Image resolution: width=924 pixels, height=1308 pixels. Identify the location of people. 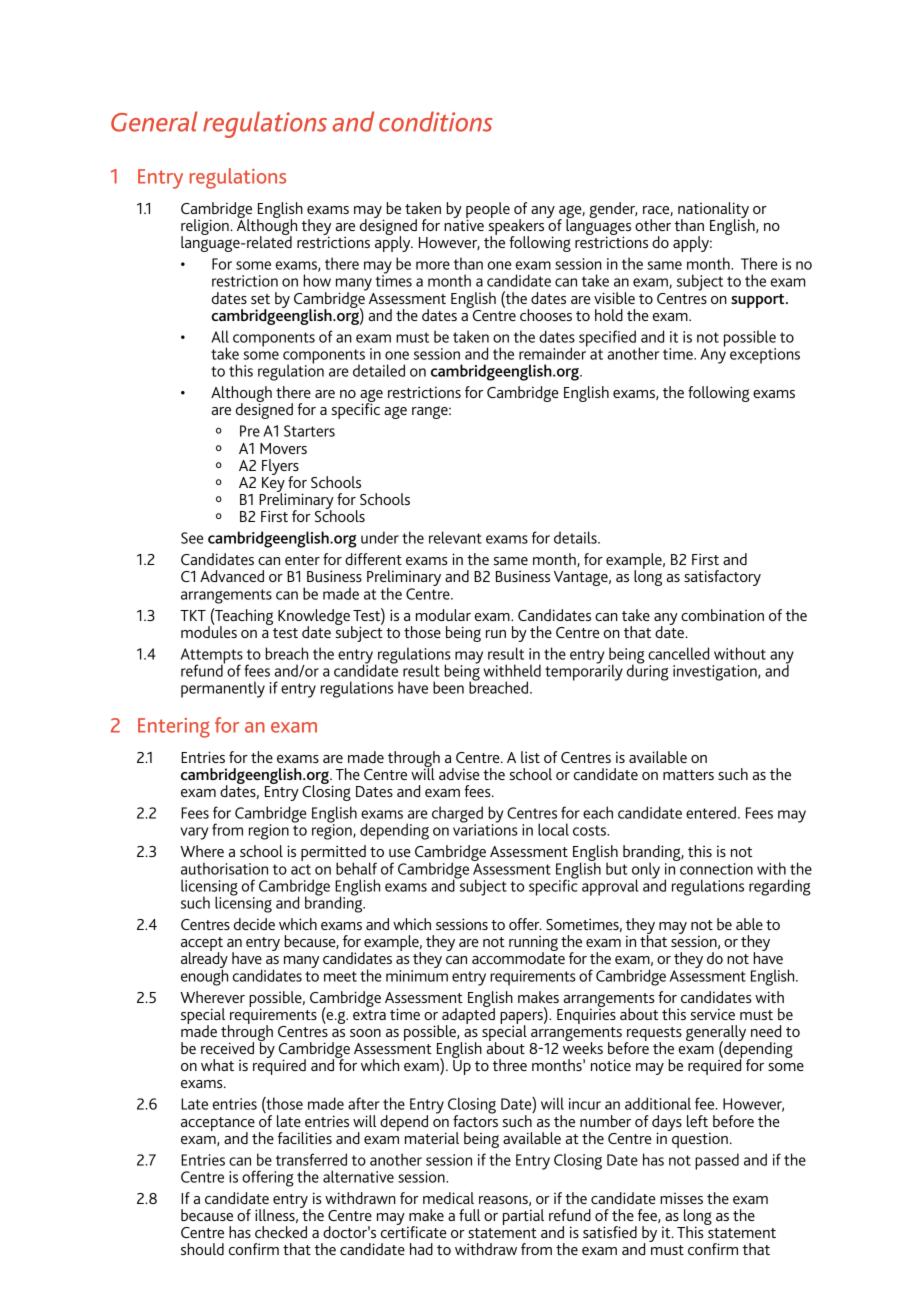
(488, 211).
